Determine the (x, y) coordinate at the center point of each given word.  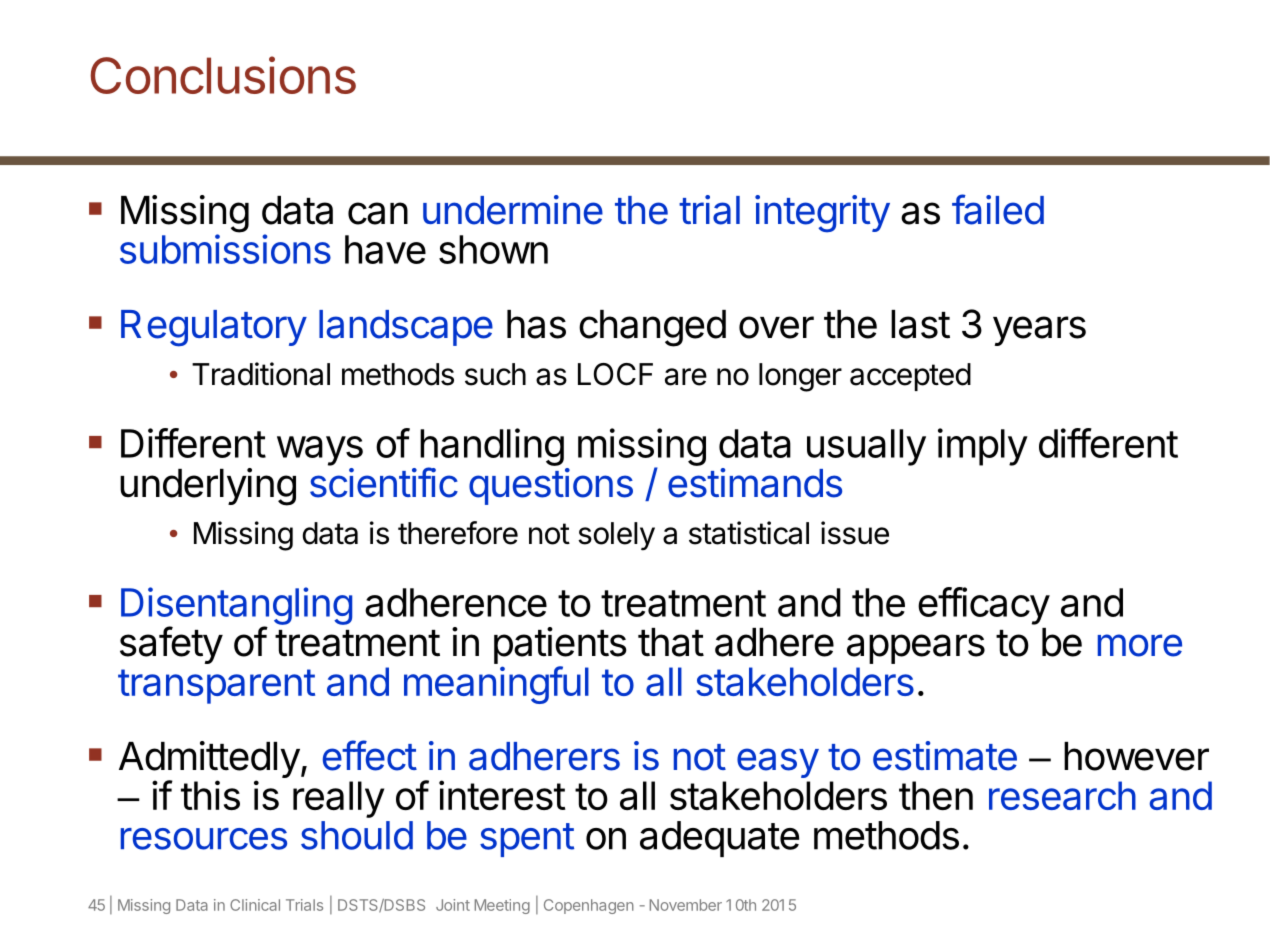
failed (998, 209)
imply (983, 447)
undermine (513, 210)
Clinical (255, 905)
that (671, 642)
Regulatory (214, 328)
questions (551, 486)
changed (652, 328)
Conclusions (223, 75)
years (1039, 331)
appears (916, 649)
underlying (208, 487)
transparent (216, 686)
